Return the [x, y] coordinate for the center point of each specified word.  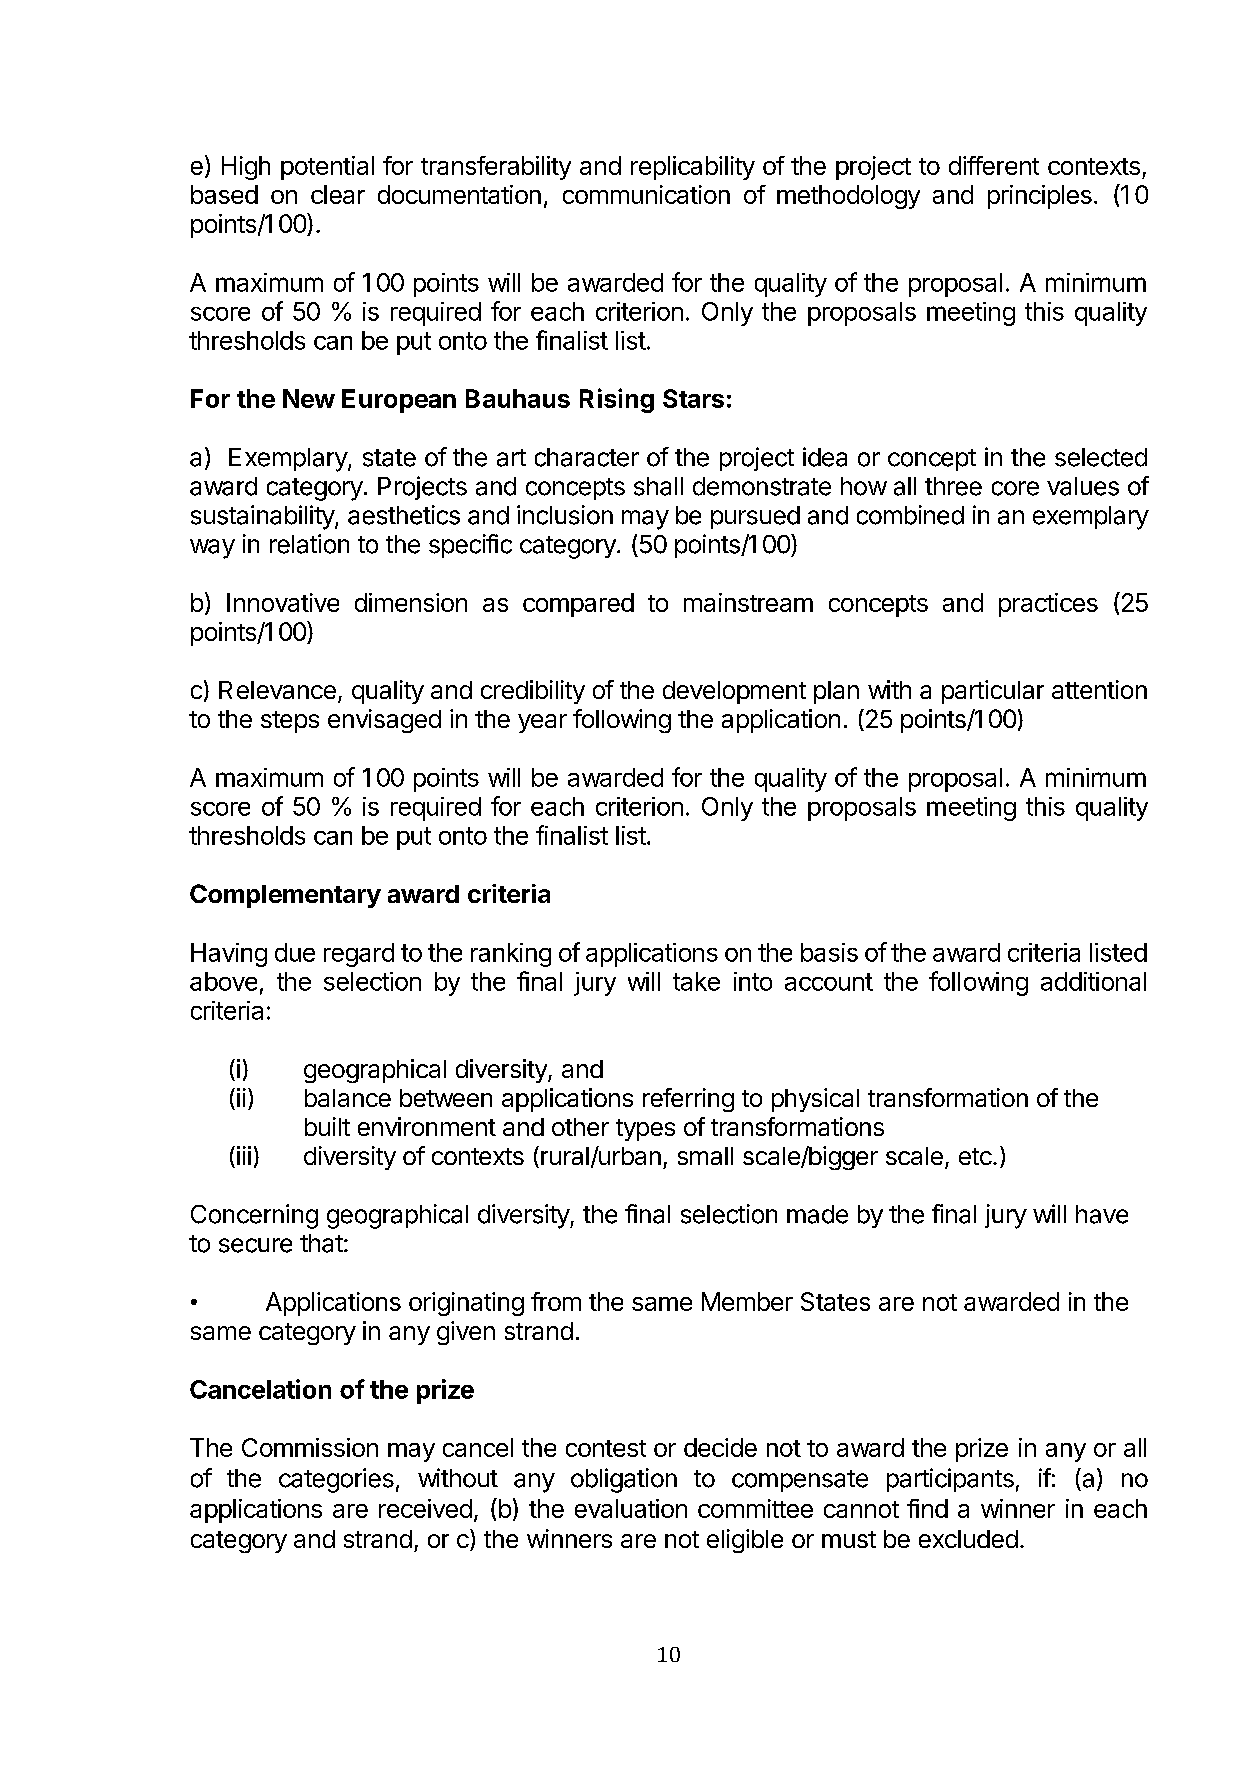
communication [646, 194]
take [696, 981]
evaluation [631, 1508]
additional [1093, 981]
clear [338, 194]
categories [336, 1480]
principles [1040, 197]
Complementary [285, 896]
